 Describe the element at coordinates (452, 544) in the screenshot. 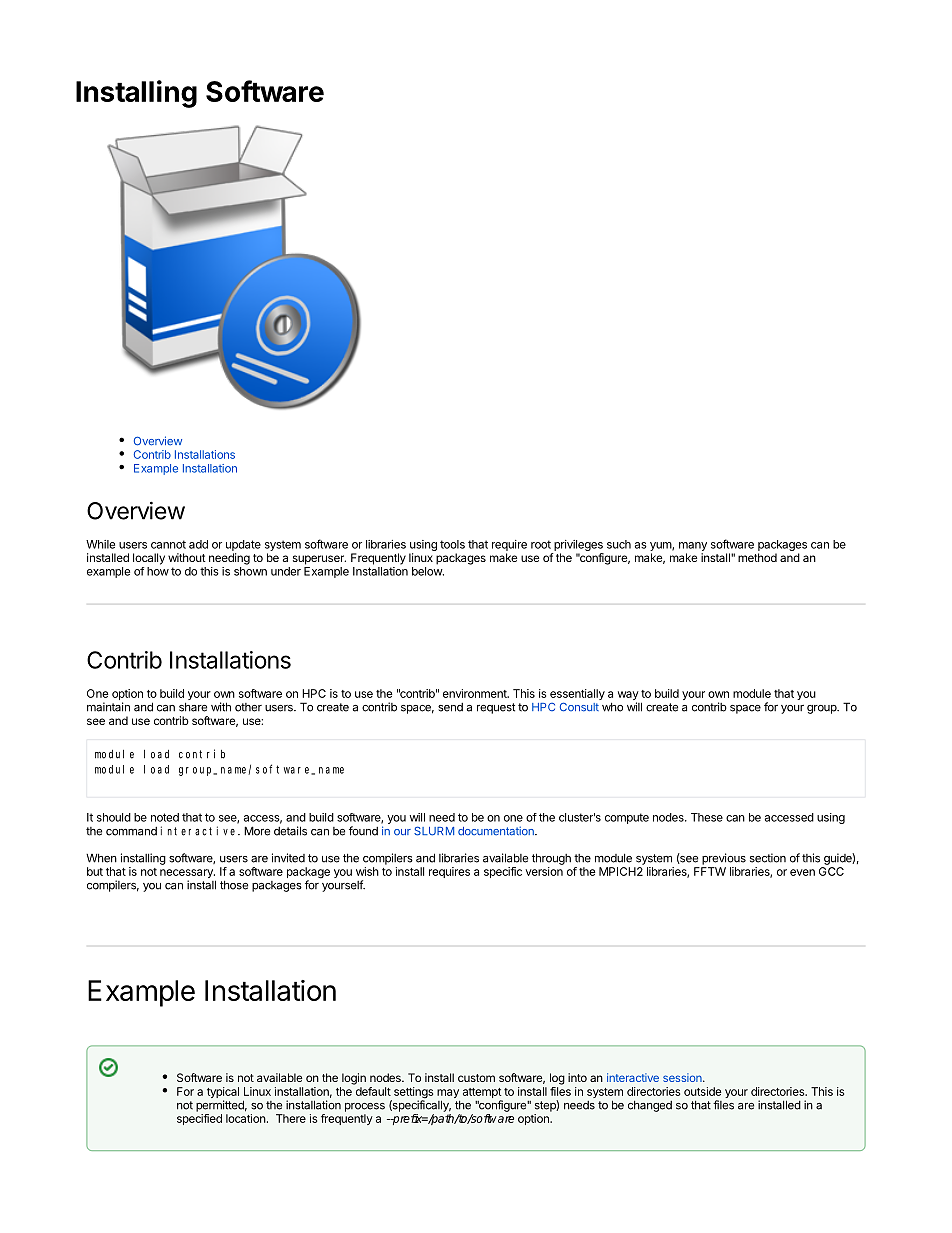

I see `tools` at that location.
